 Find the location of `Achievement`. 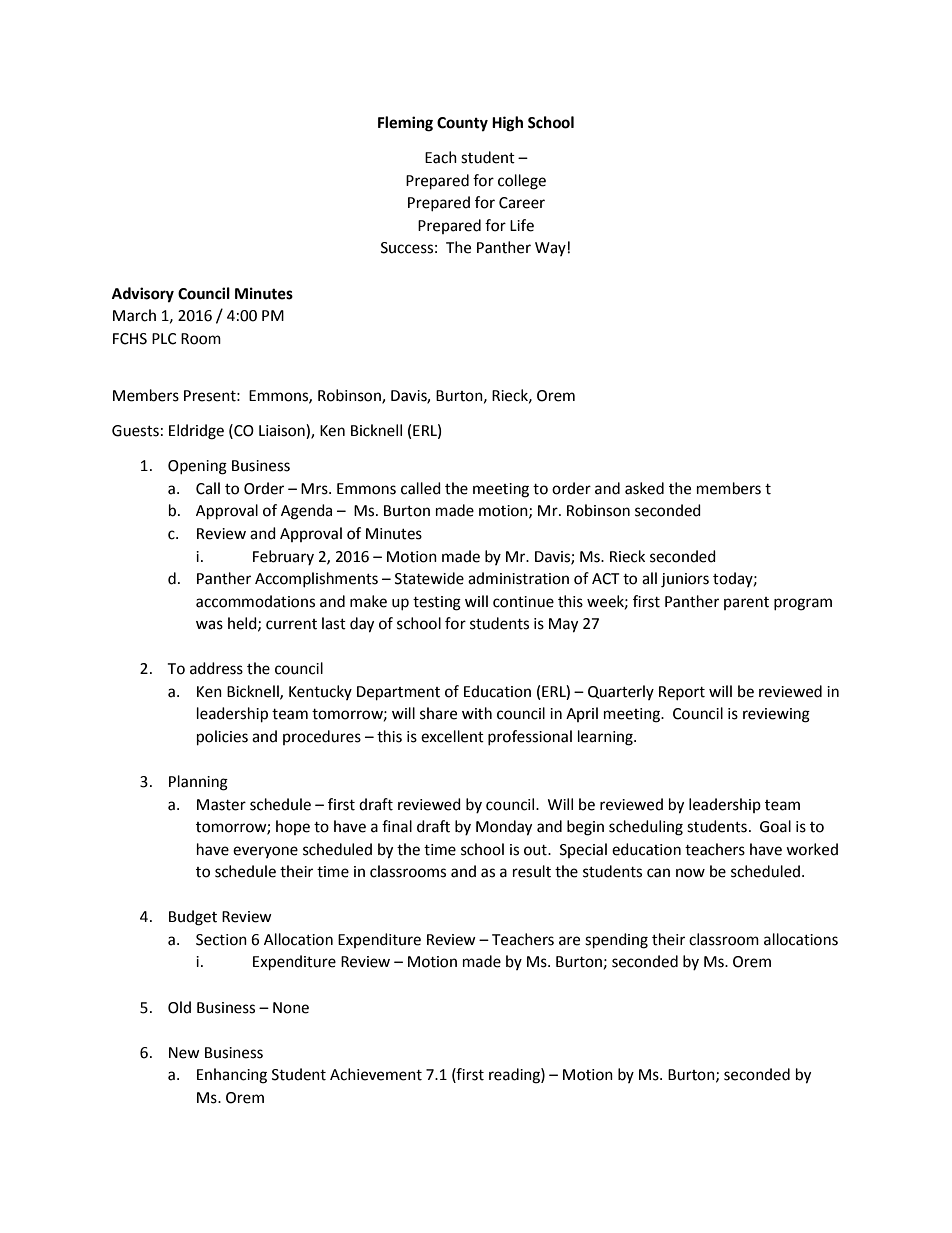

Achievement is located at coordinates (376, 1074).
